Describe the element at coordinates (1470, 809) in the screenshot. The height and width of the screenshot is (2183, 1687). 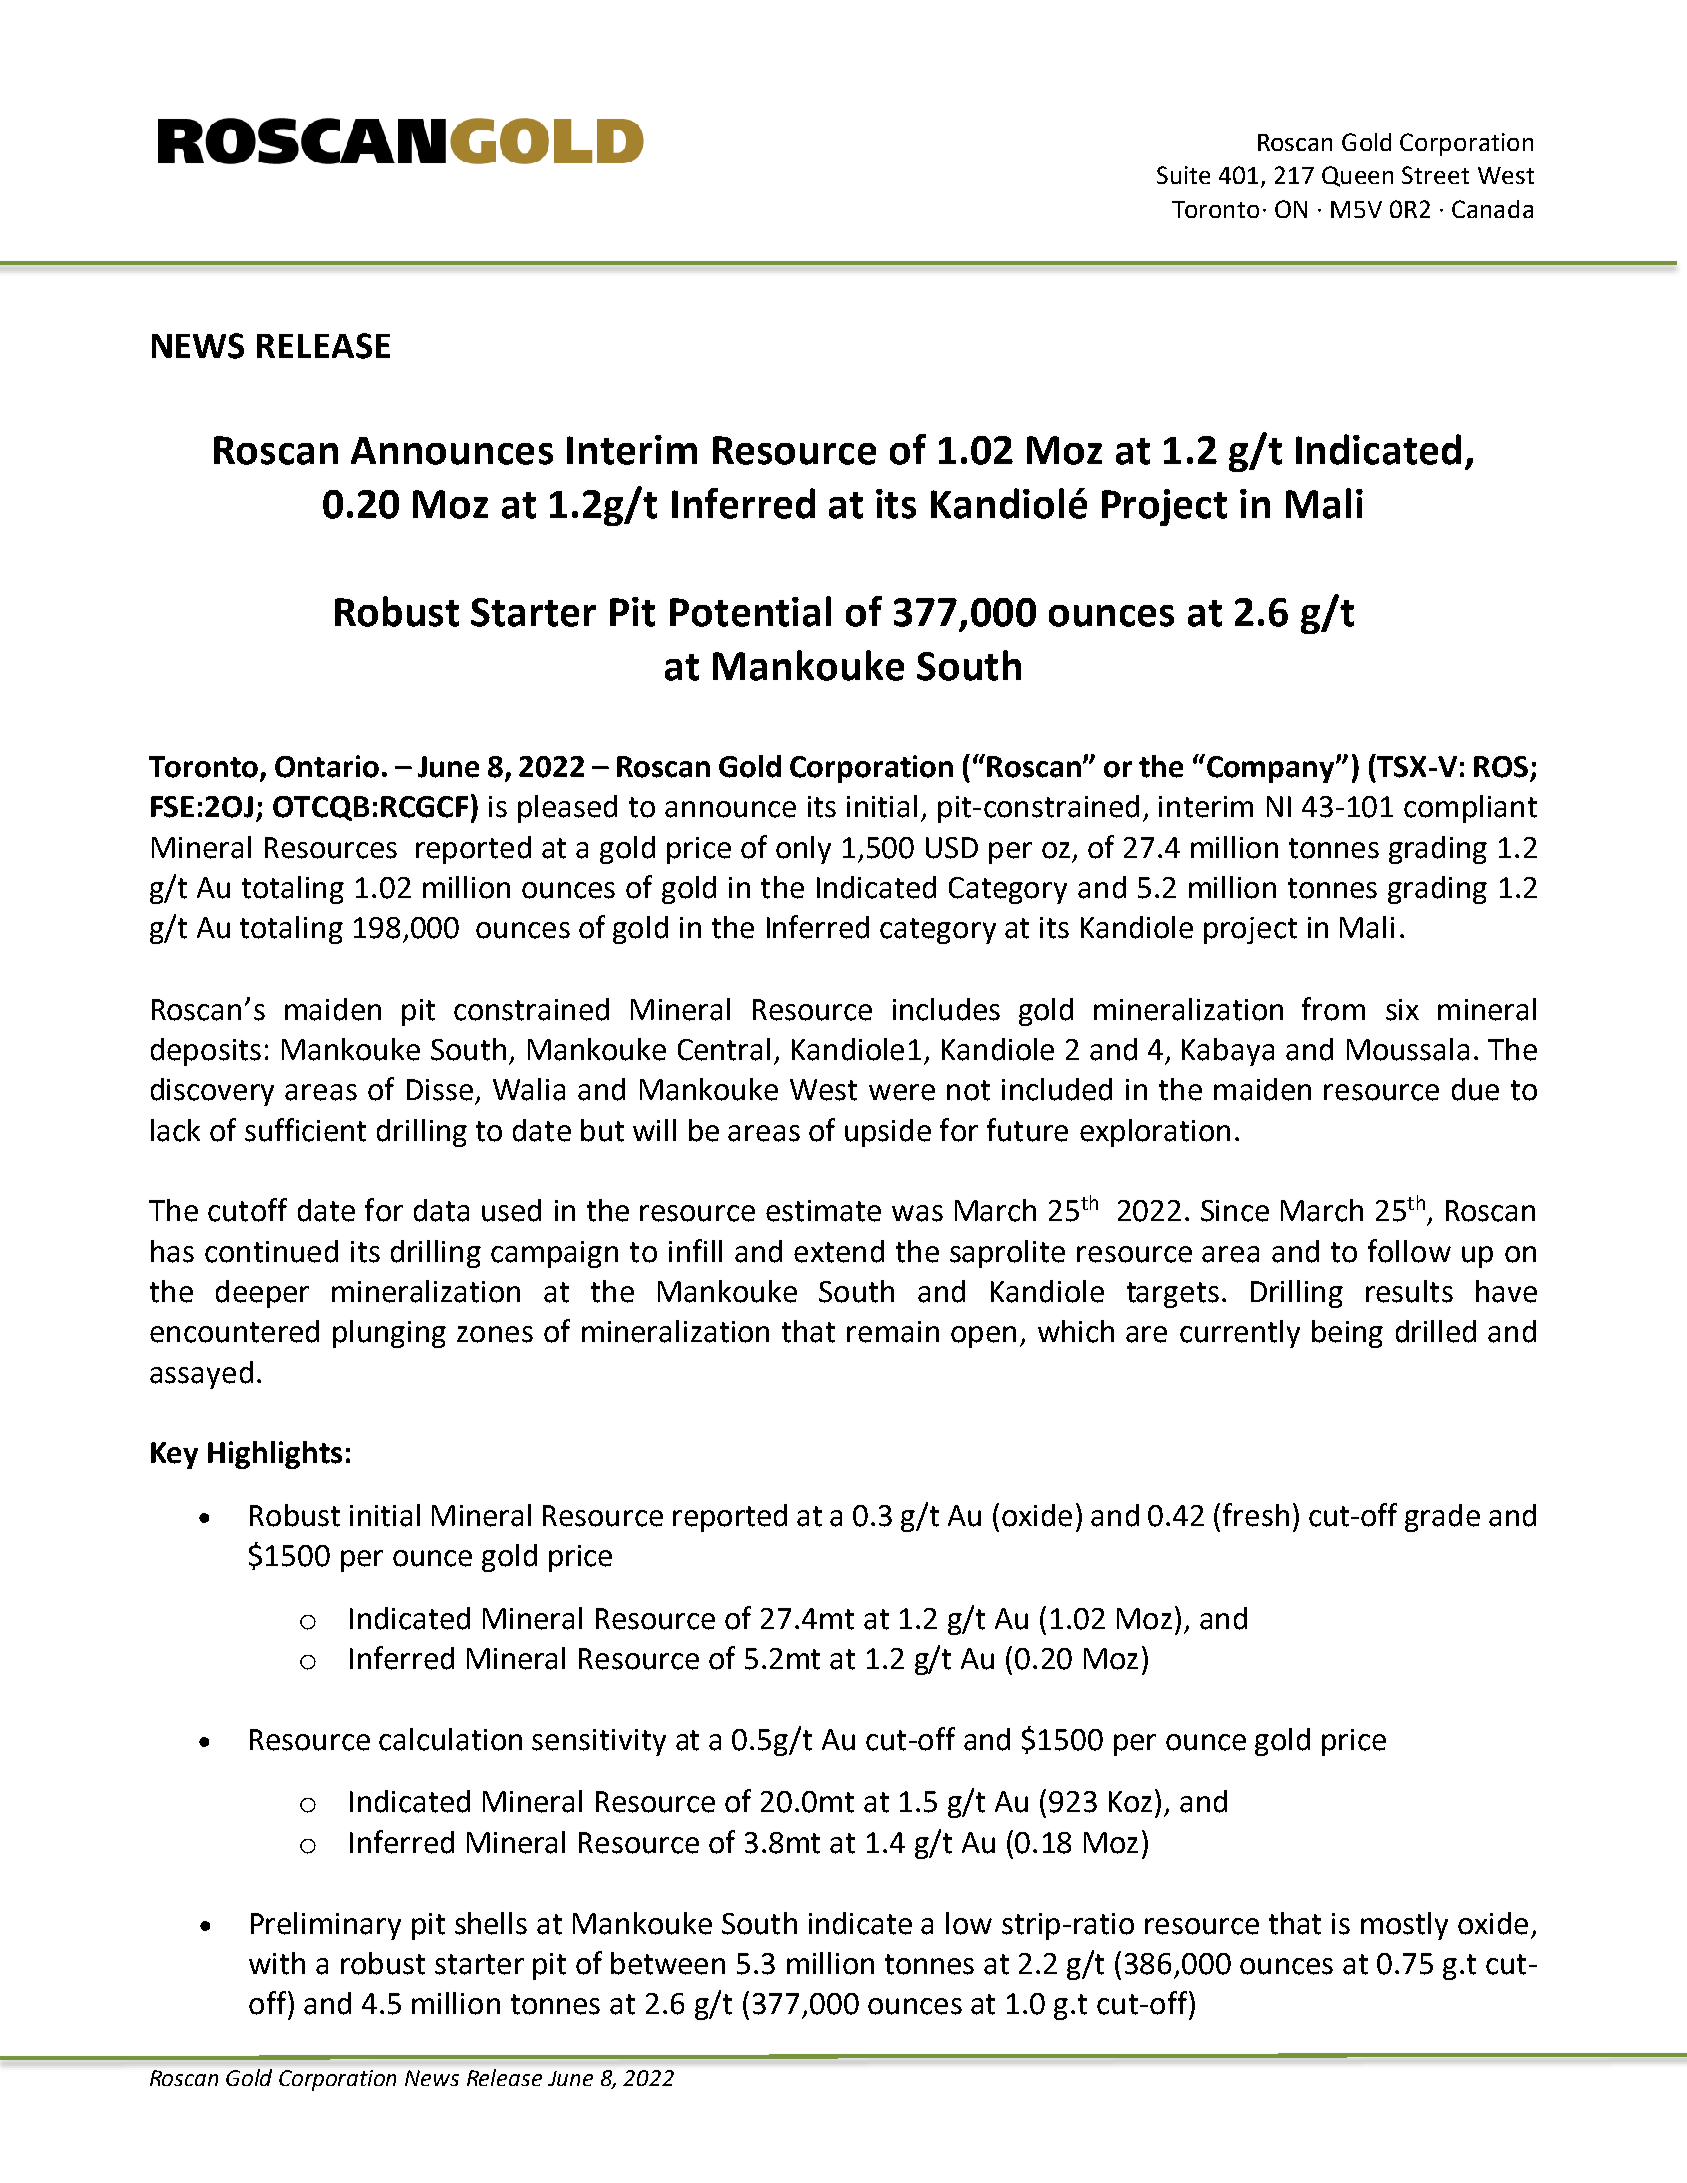
I see `compliant` at that location.
